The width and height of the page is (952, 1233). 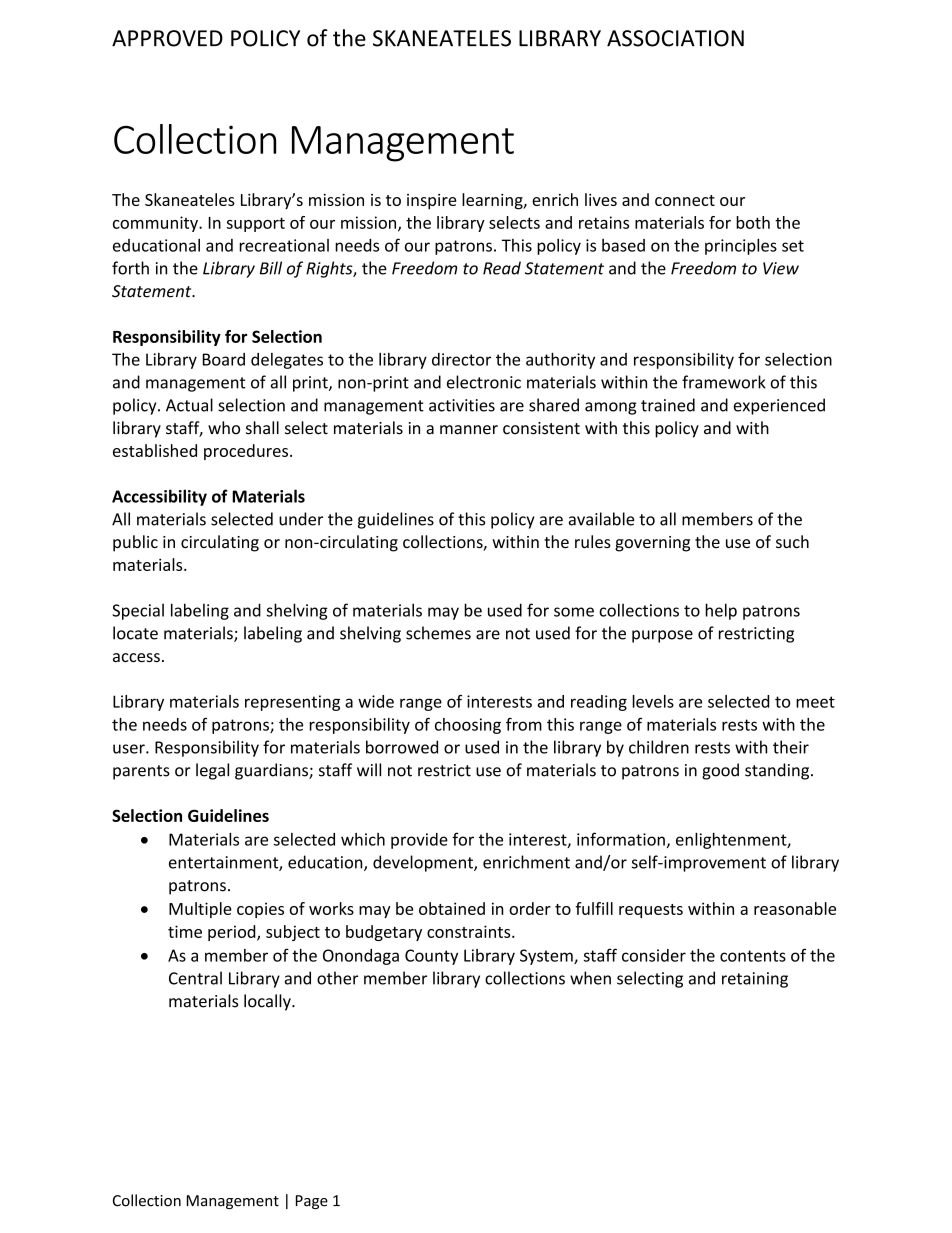 I want to click on procedures, so click(x=246, y=452).
